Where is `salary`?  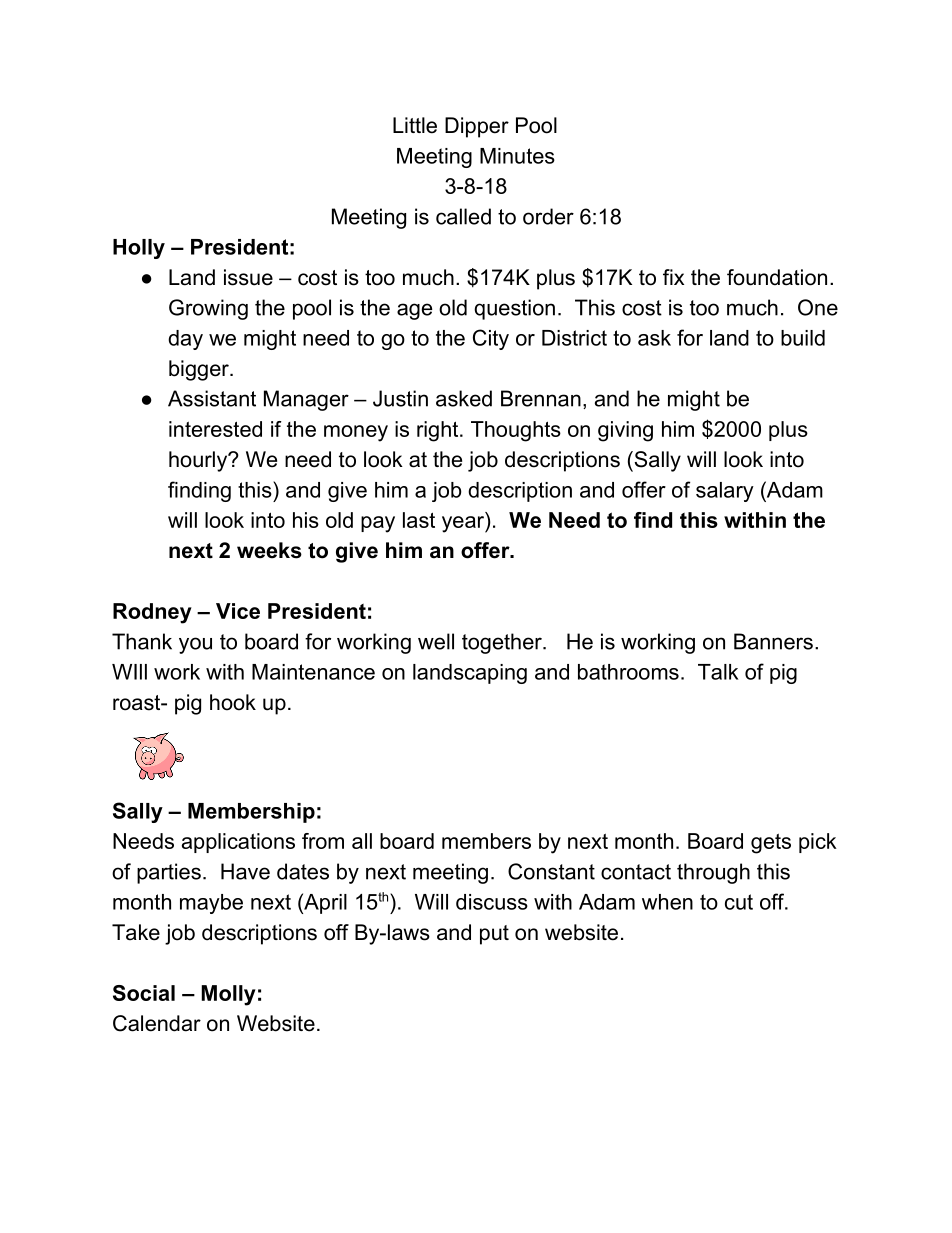
salary is located at coordinates (725, 492).
